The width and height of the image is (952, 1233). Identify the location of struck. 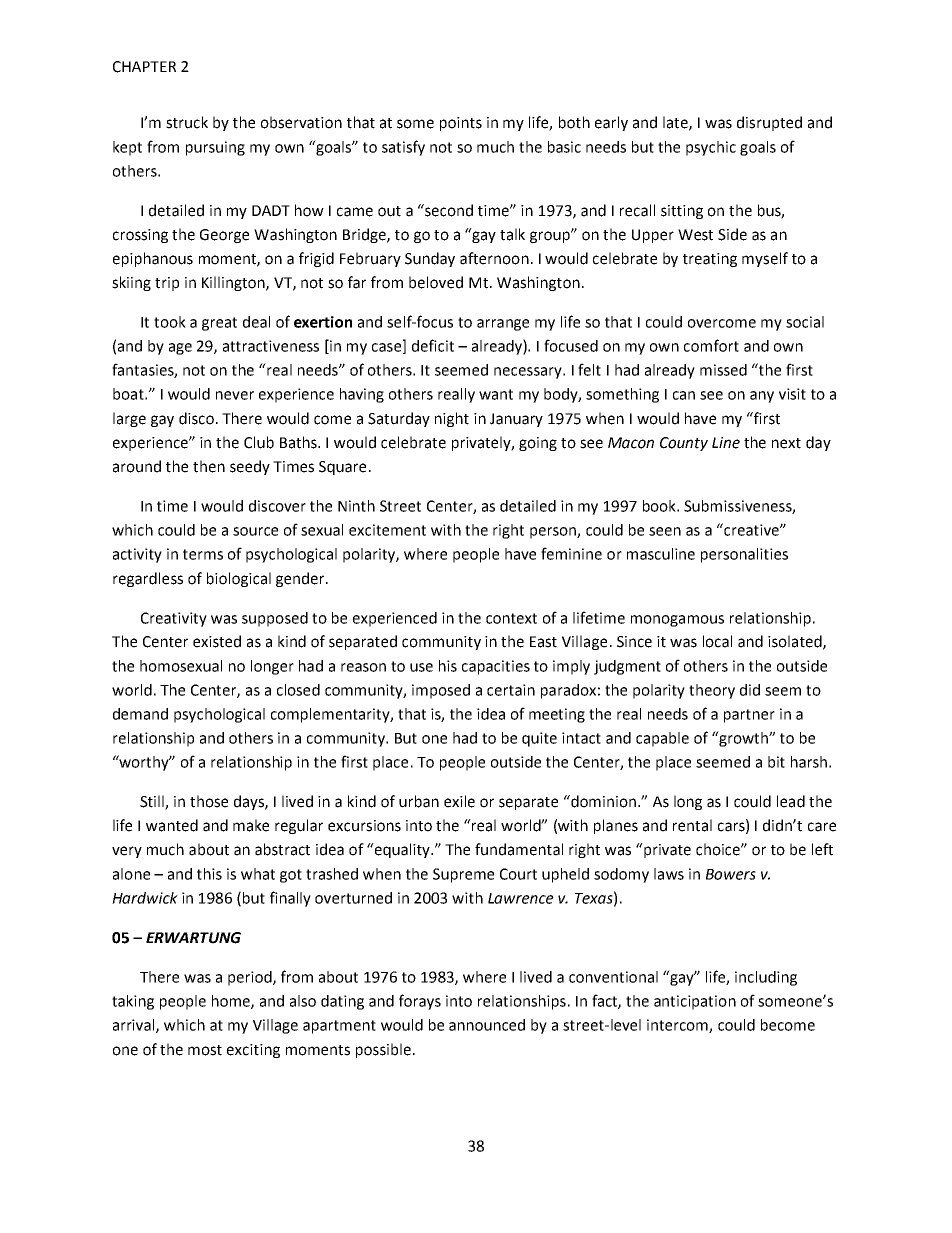
(187, 122).
